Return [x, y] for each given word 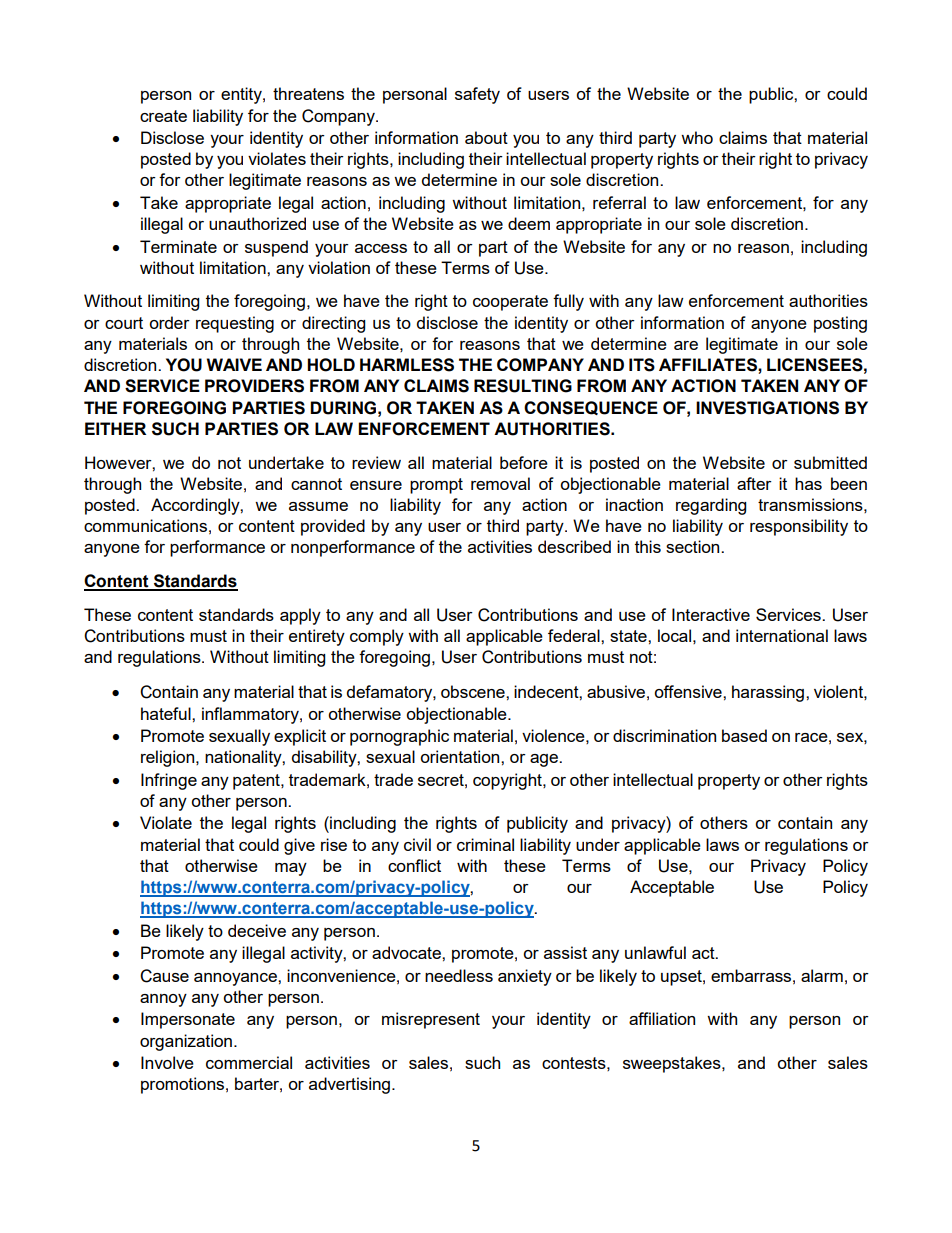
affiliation [662, 1018]
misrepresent [431, 1020]
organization [186, 1042]
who [697, 137]
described [574, 546]
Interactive [711, 614]
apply [300, 616]
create [163, 116]
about [486, 137]
